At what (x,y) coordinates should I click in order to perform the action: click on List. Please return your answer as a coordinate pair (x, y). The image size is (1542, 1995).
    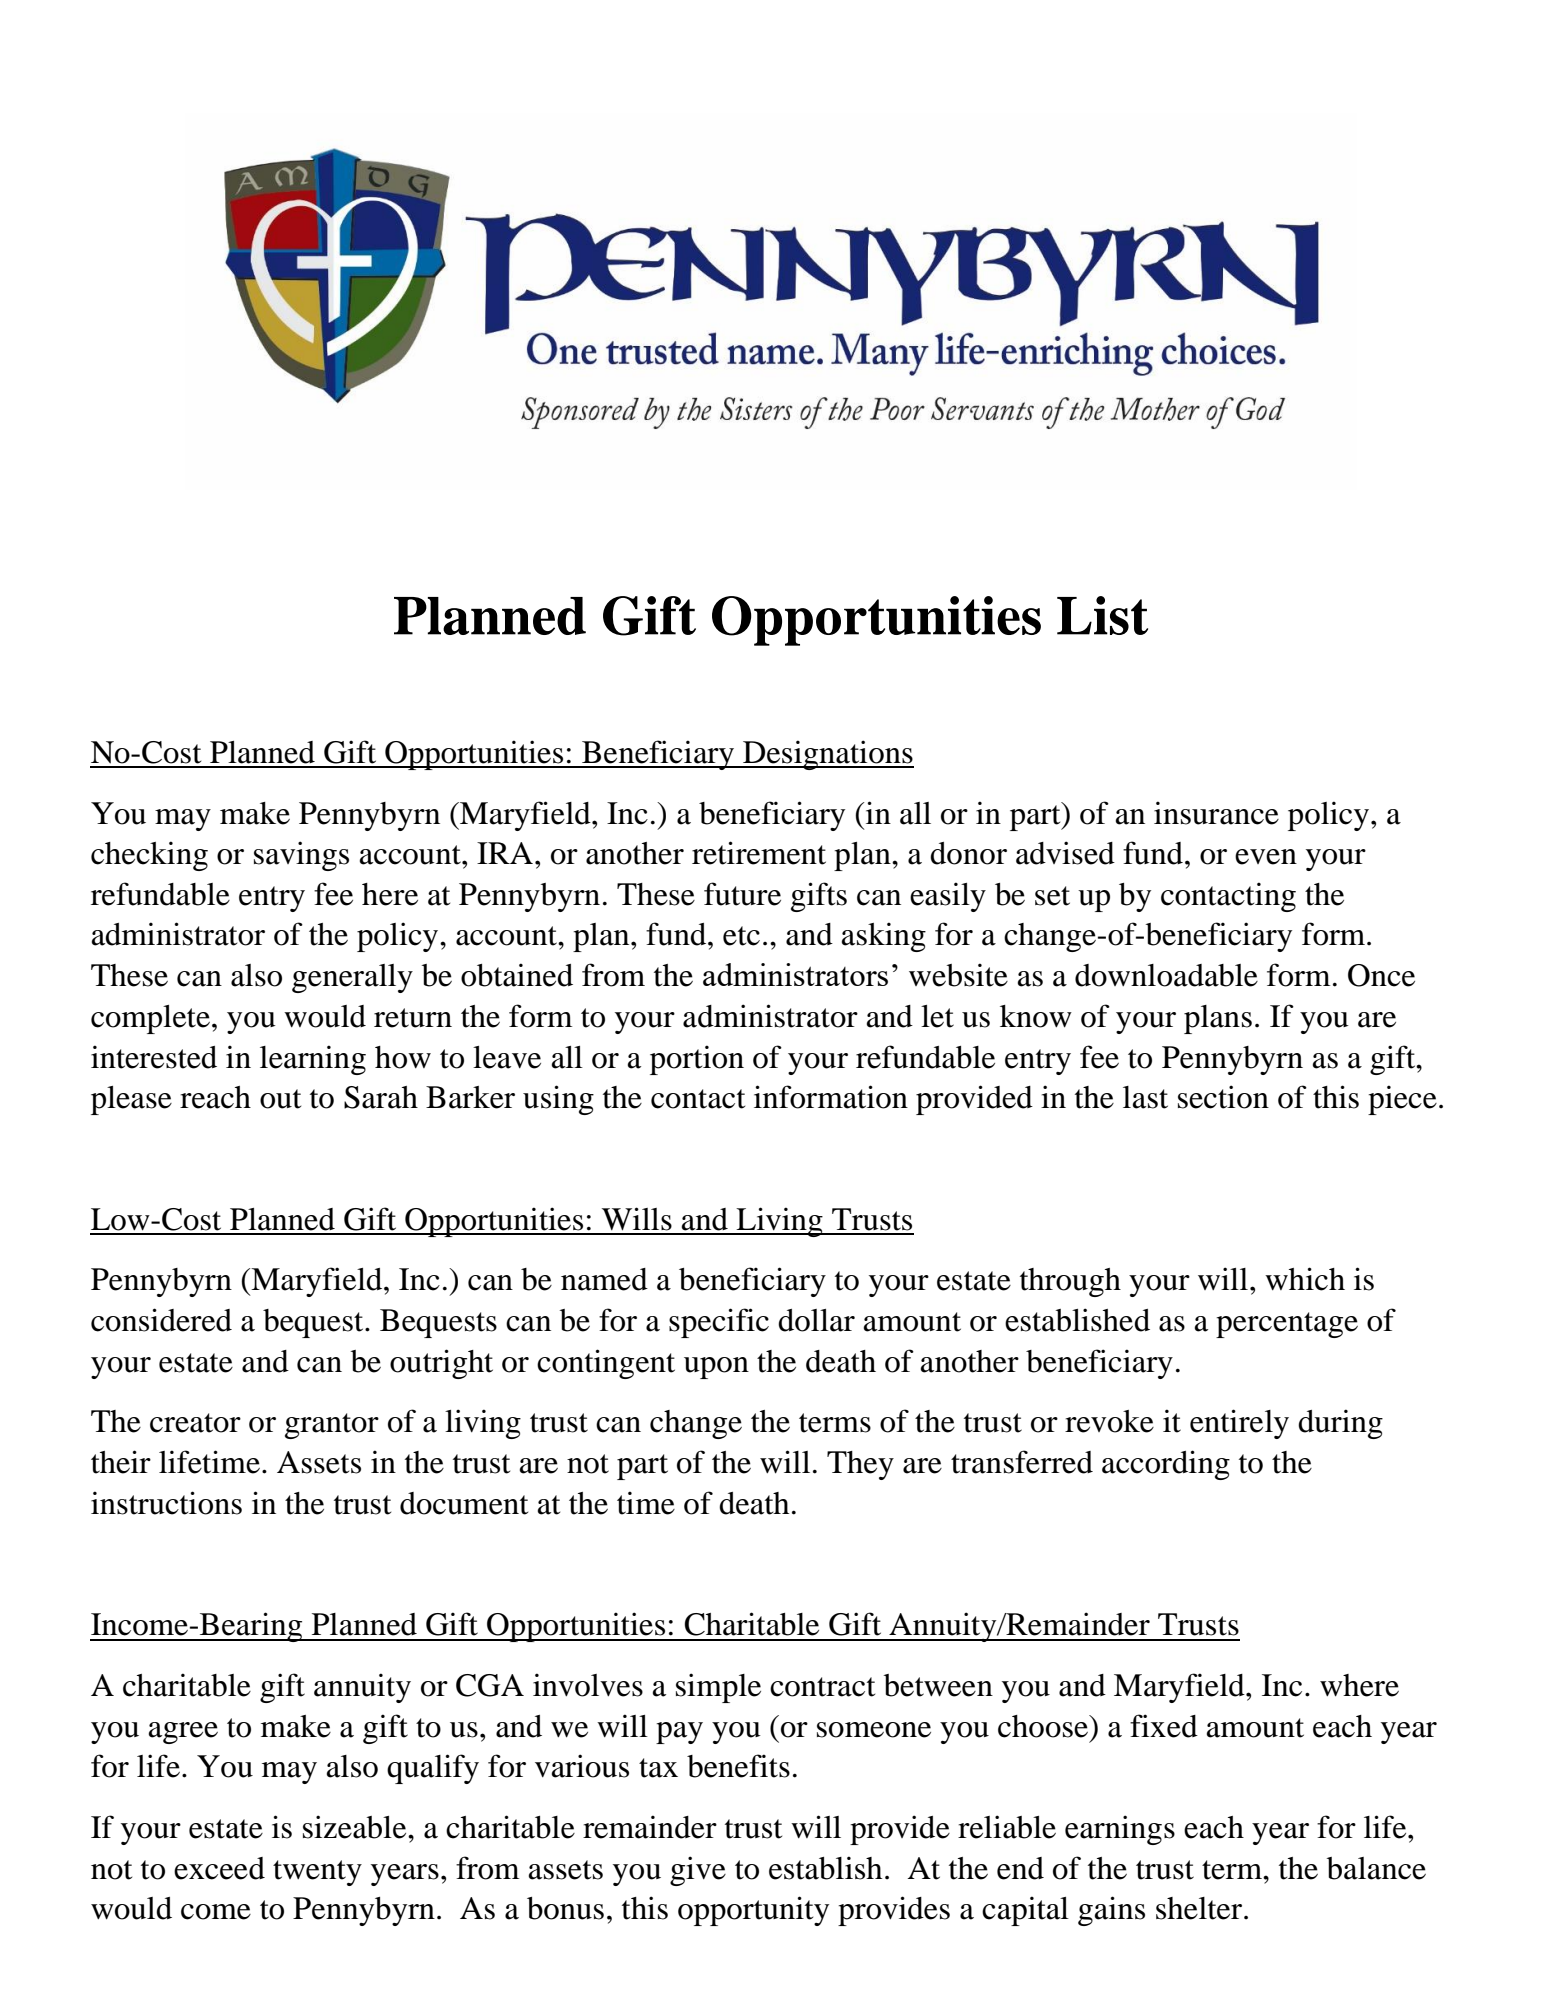
    Looking at the image, I should click on (1102, 615).
